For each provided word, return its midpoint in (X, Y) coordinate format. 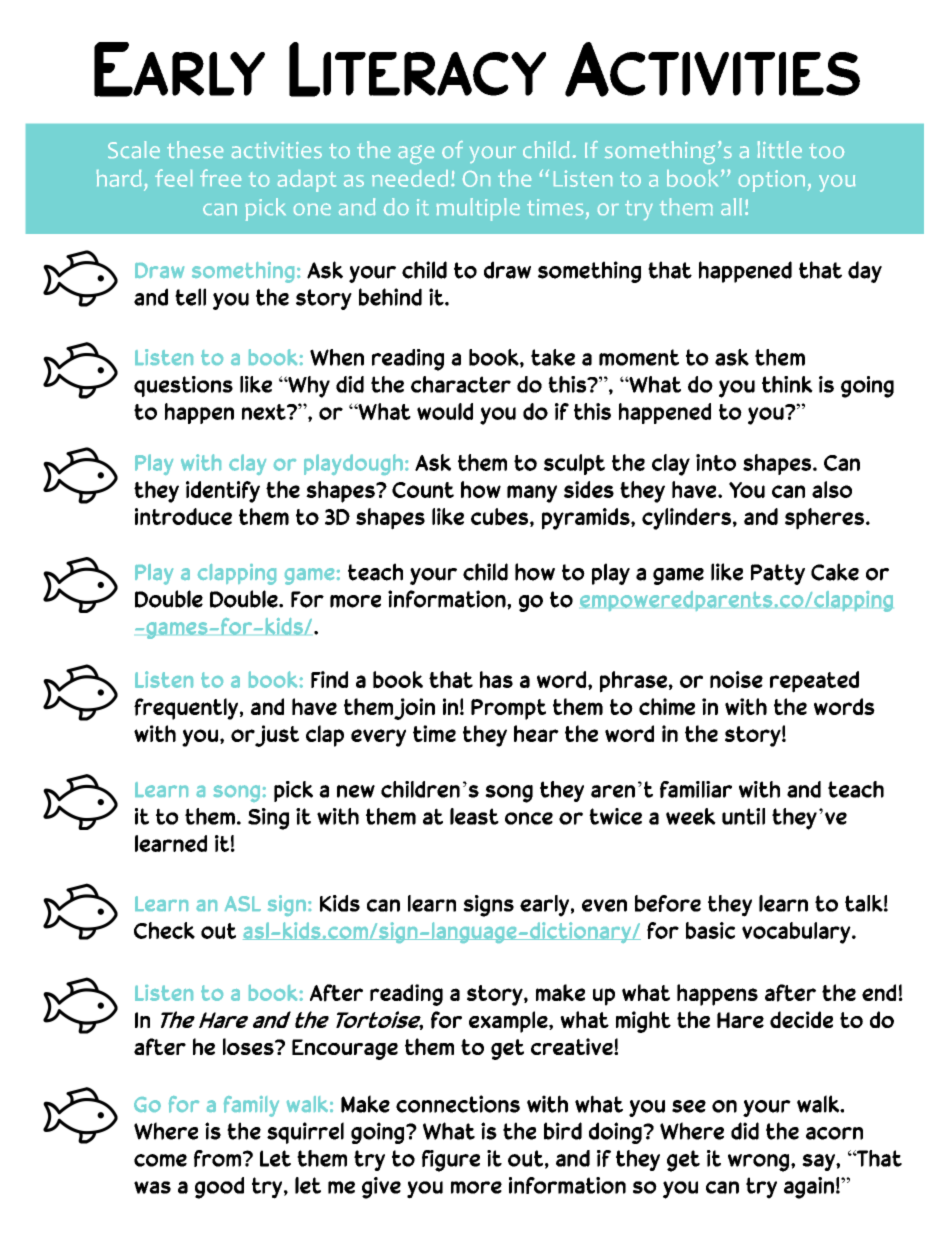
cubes (501, 517)
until (743, 816)
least (474, 816)
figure (451, 1161)
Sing (268, 819)
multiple (478, 209)
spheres (824, 519)
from (217, 1158)
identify (223, 492)
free (220, 178)
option (772, 181)
